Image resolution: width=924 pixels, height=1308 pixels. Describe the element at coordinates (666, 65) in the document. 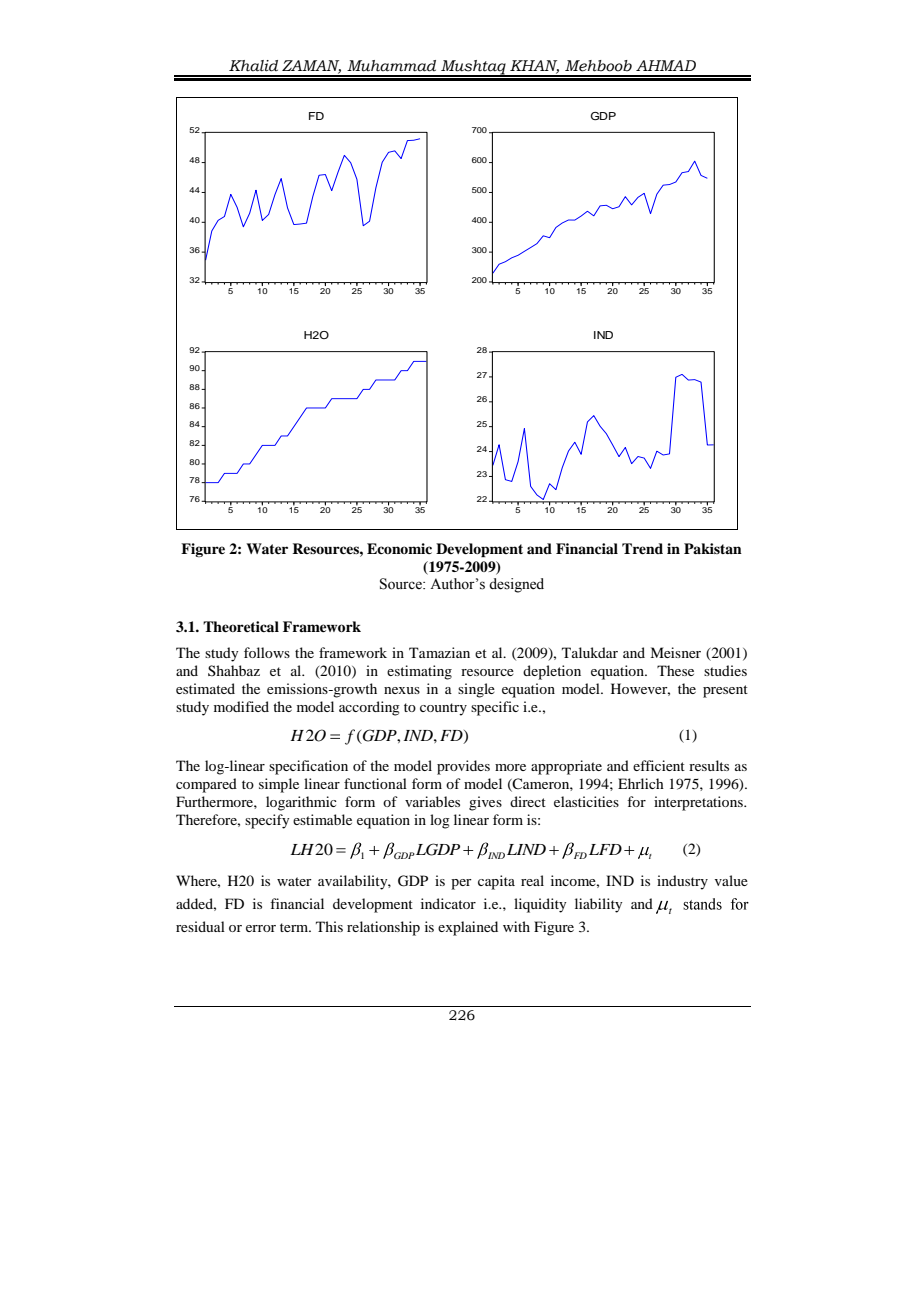

I see `AHMAD` at that location.
